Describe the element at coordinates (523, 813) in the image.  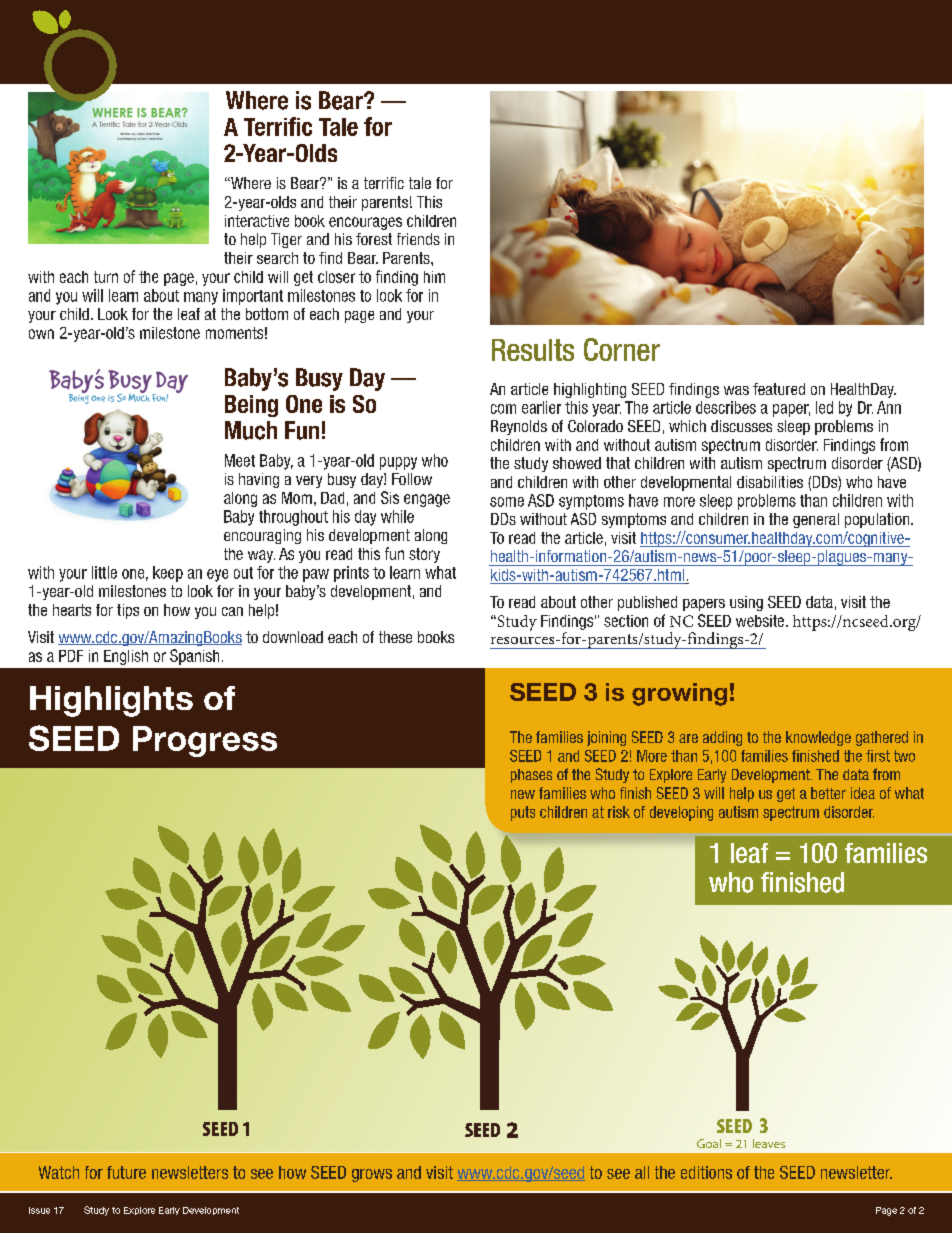
I see `puts` at that location.
